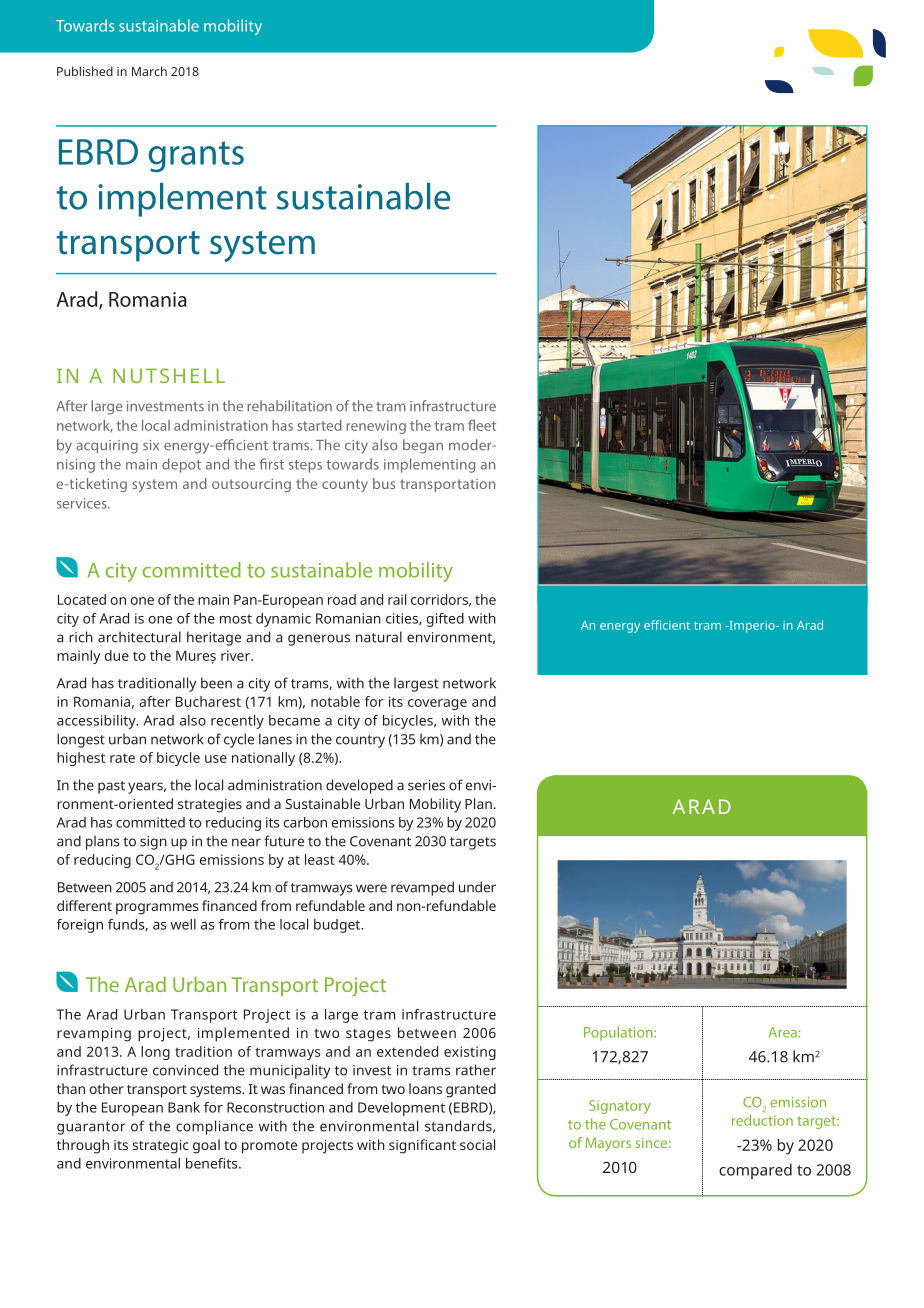  What do you see at coordinates (376, 427) in the screenshot?
I see `renewing` at bounding box center [376, 427].
